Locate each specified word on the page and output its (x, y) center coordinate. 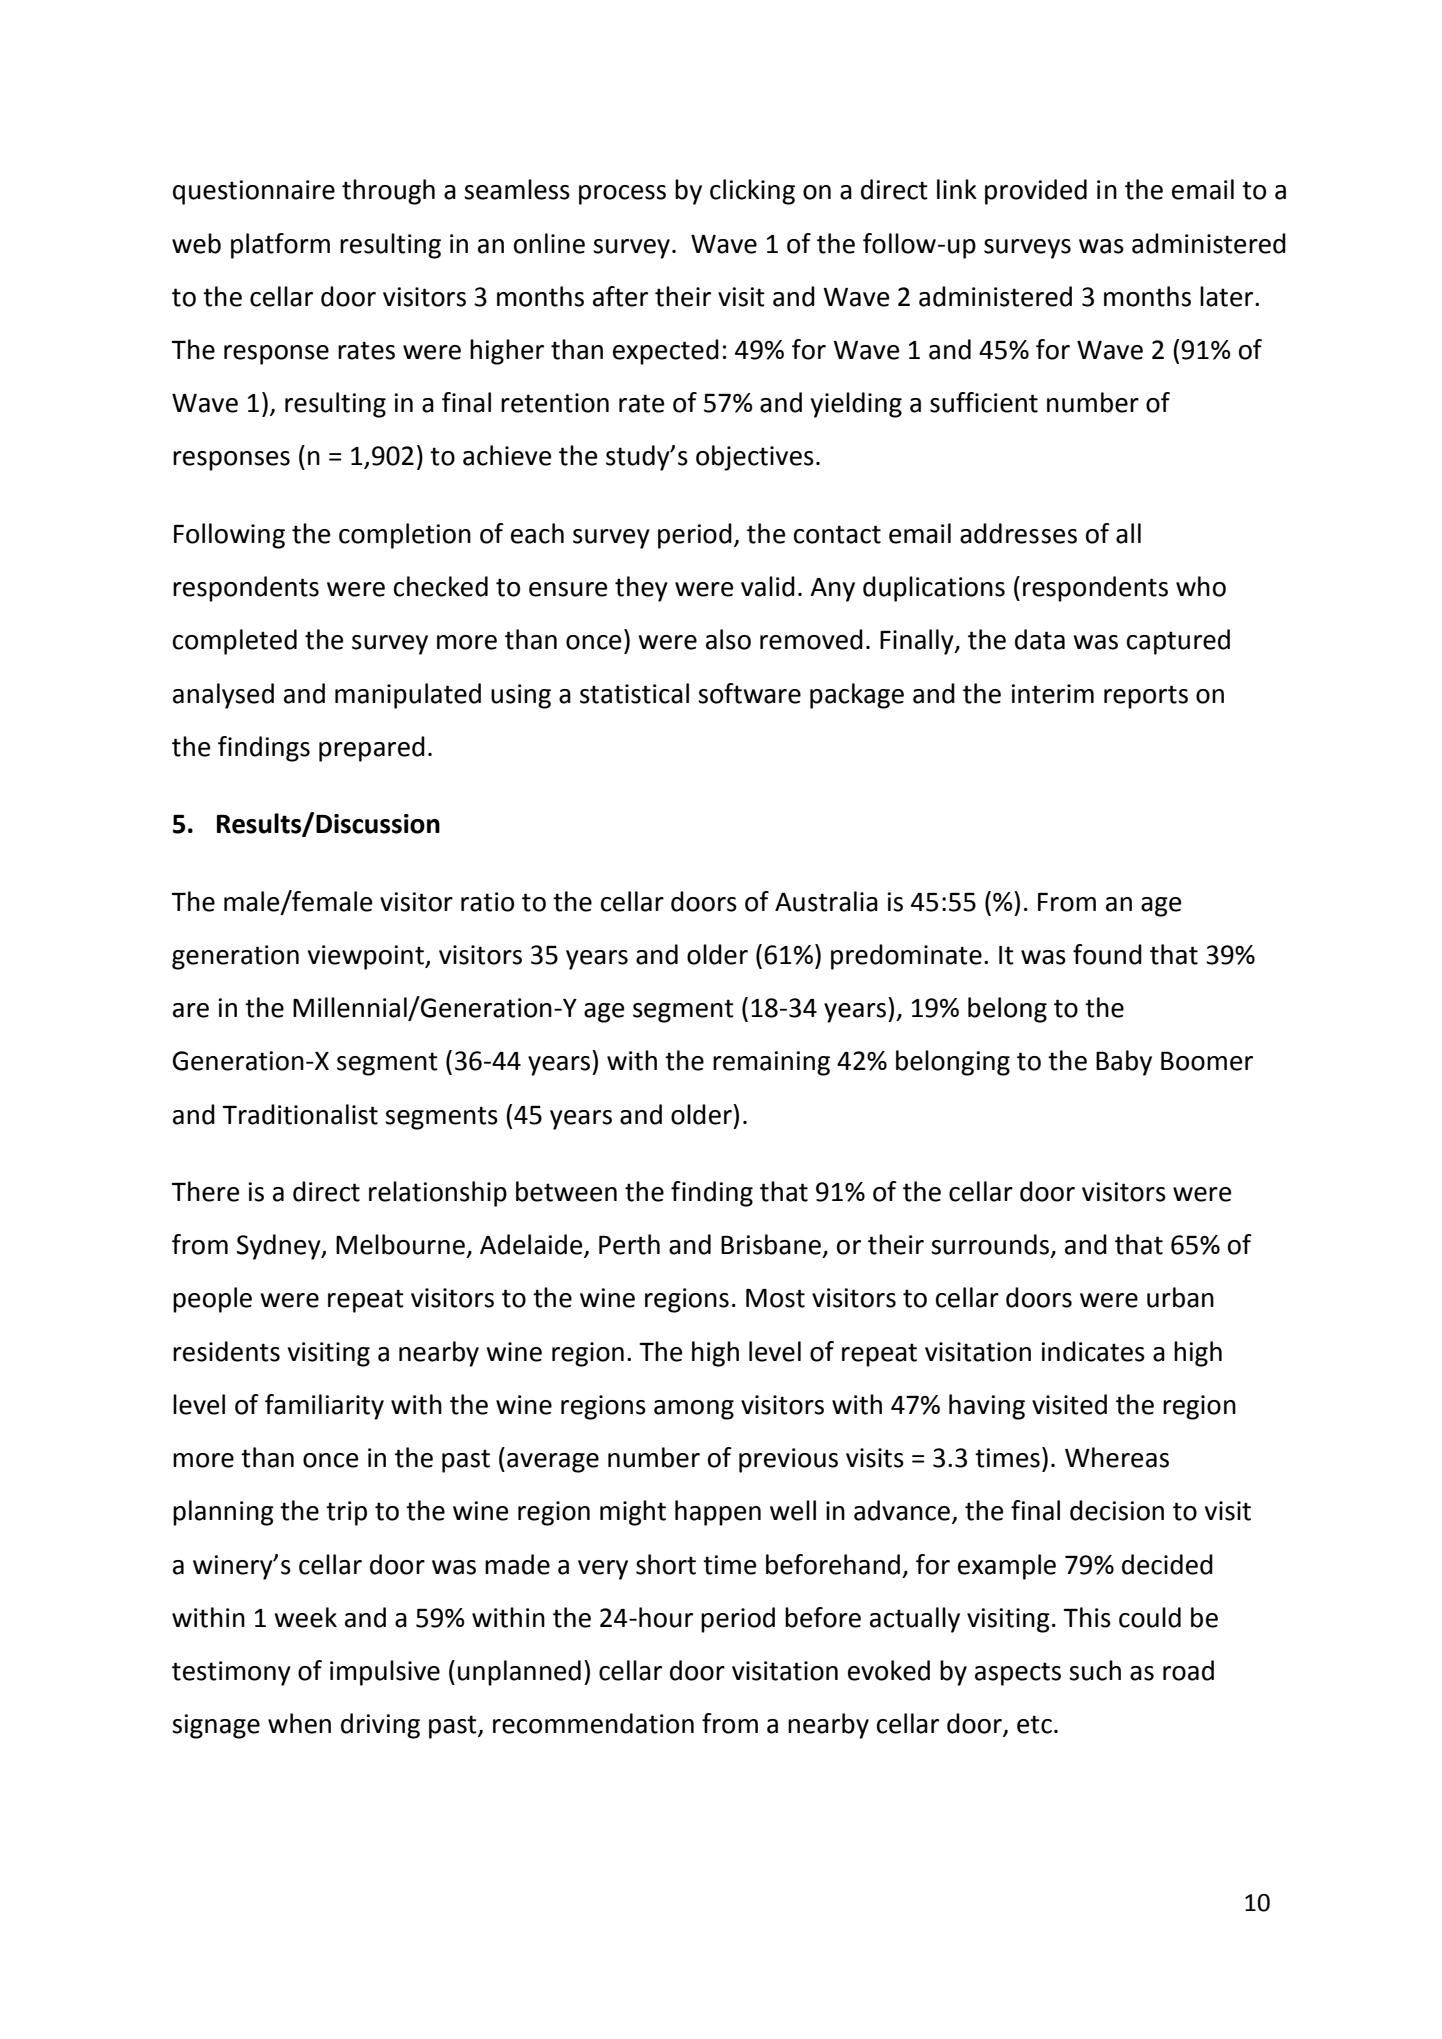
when (299, 1723)
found (1107, 954)
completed (235, 642)
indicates (1093, 1351)
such (1095, 1670)
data (1040, 639)
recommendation (593, 1723)
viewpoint (367, 957)
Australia (826, 901)
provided (1036, 192)
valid (768, 586)
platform (280, 246)
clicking (752, 192)
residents (226, 1351)
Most (775, 1298)
